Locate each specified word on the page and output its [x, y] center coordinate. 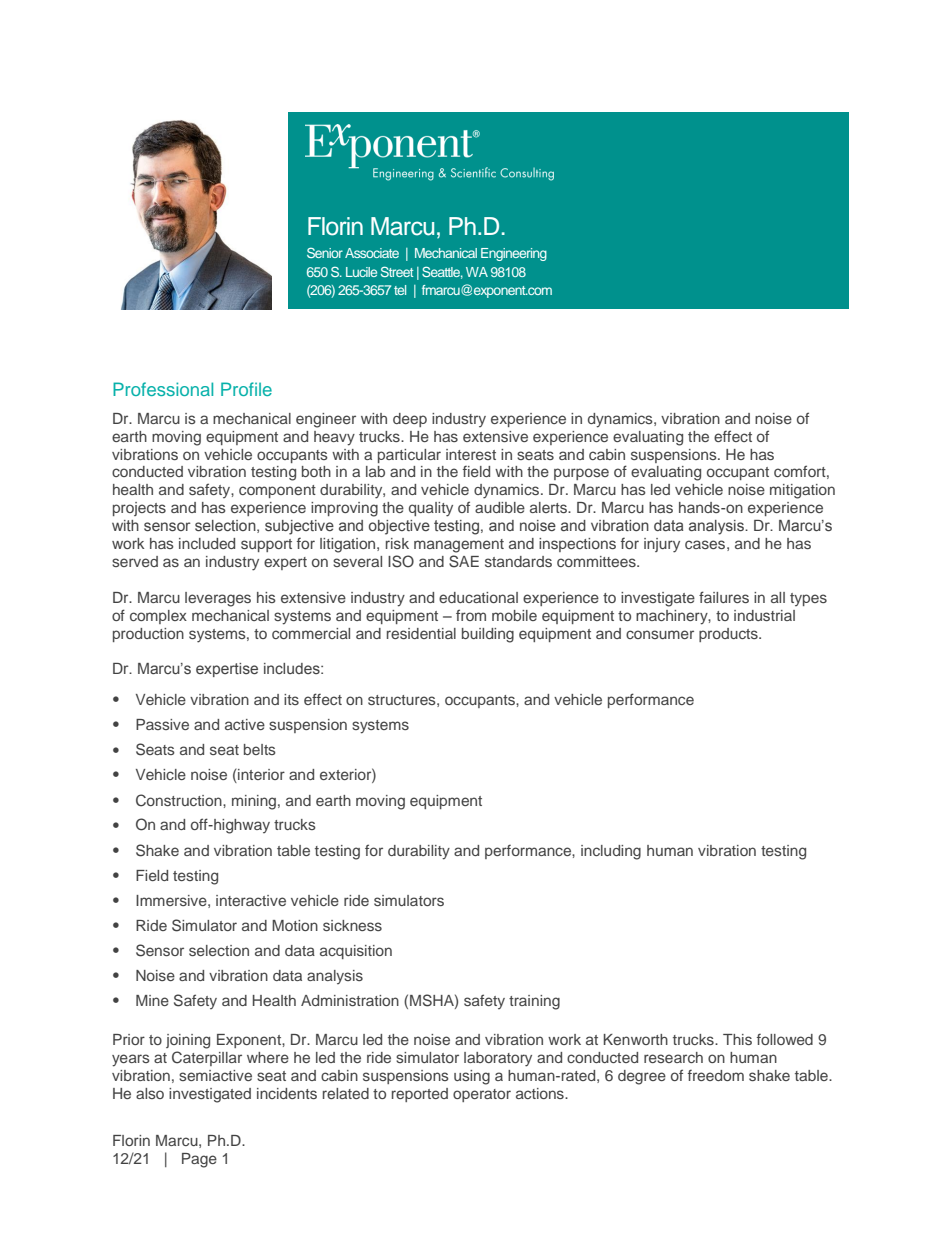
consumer [660, 634]
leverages [218, 599]
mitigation [802, 491]
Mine [152, 1000]
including [611, 852]
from [471, 615]
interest [471, 454]
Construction [180, 800]
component [277, 491]
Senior [325, 252]
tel [400, 290]
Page [199, 1160]
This [737, 1039]
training [534, 1002]
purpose [581, 474]
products [729, 635]
